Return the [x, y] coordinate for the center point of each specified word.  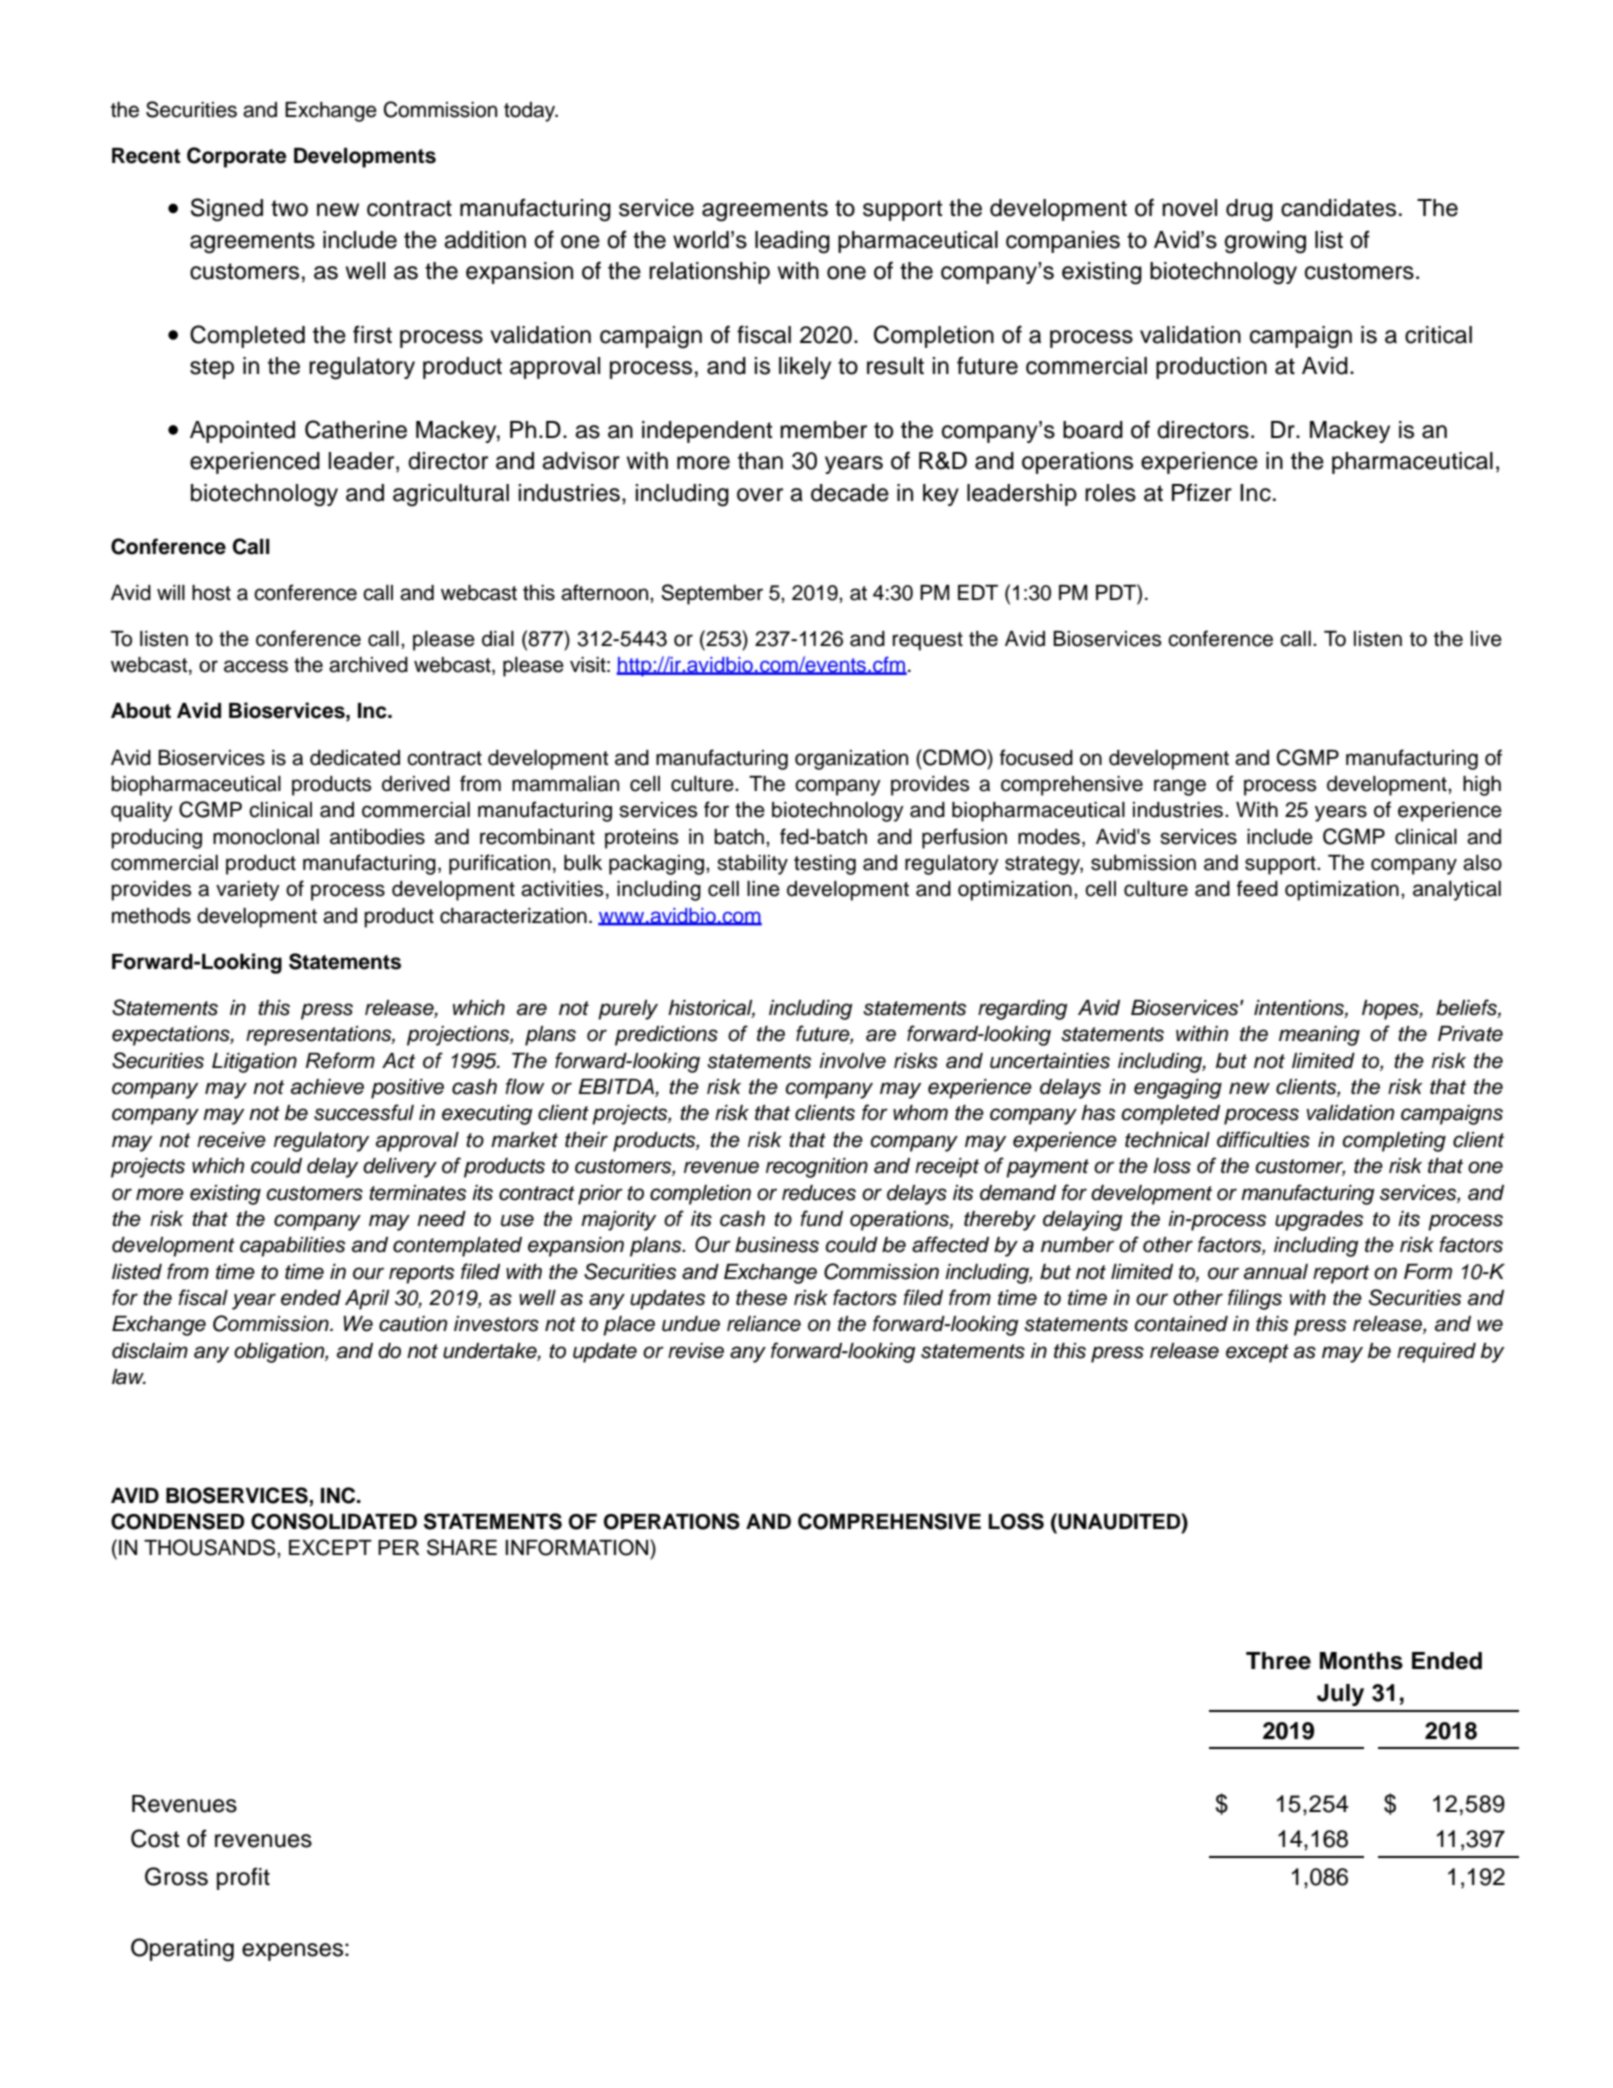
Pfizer [1202, 492]
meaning [1319, 1036]
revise [696, 1351]
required [1436, 1353]
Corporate [237, 157]
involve [852, 1061]
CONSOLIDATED [334, 1521]
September [712, 594]
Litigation [254, 1063]
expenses [292, 1952]
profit [243, 1878]
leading [792, 242]
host [211, 593]
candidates [1338, 208]
